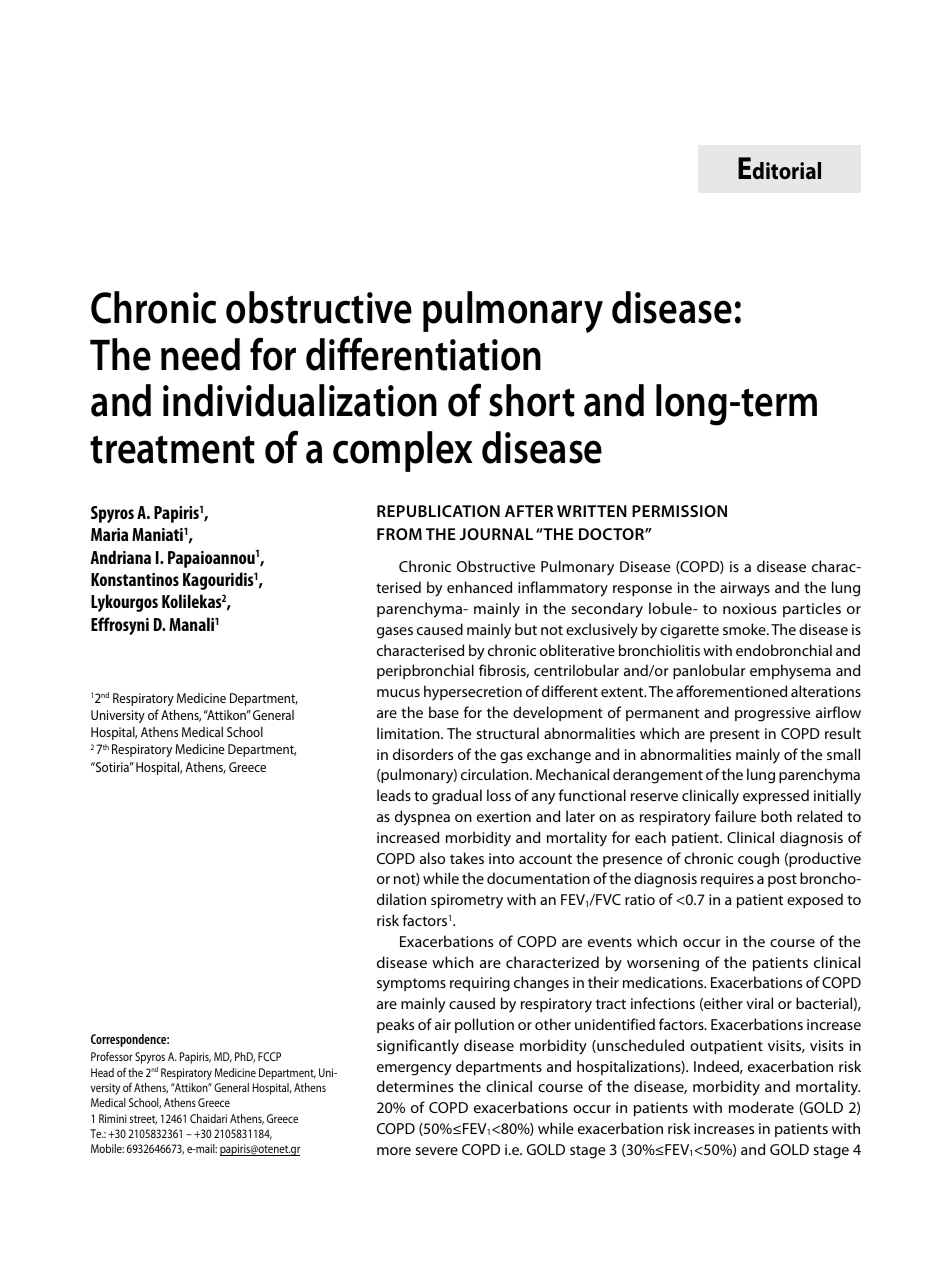 The height and width of the screenshot is (1270, 952). I want to click on circulation, so click(496, 774).
